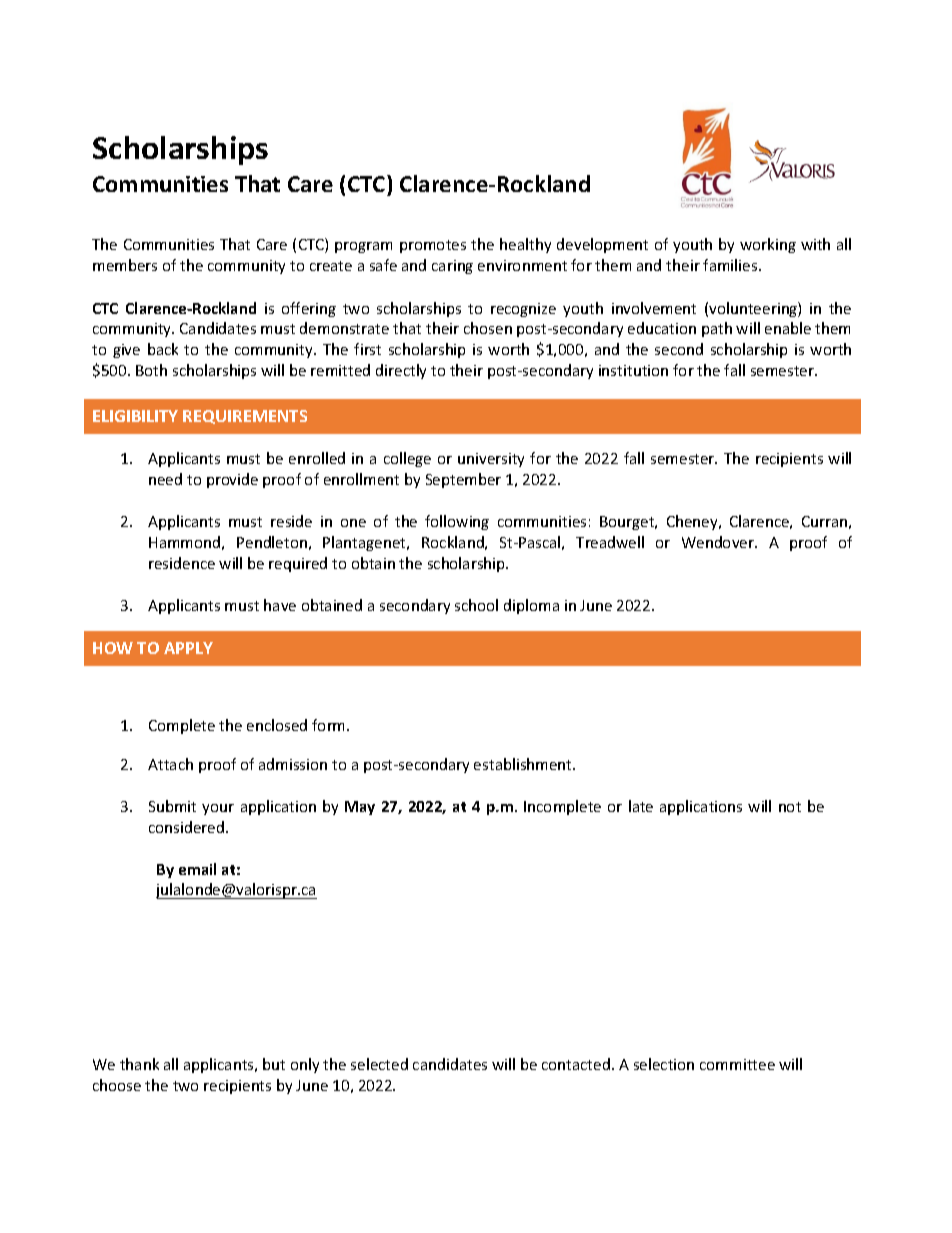 This screenshot has height=1233, width=952. Describe the element at coordinates (457, 522) in the screenshot. I see `following` at that location.
